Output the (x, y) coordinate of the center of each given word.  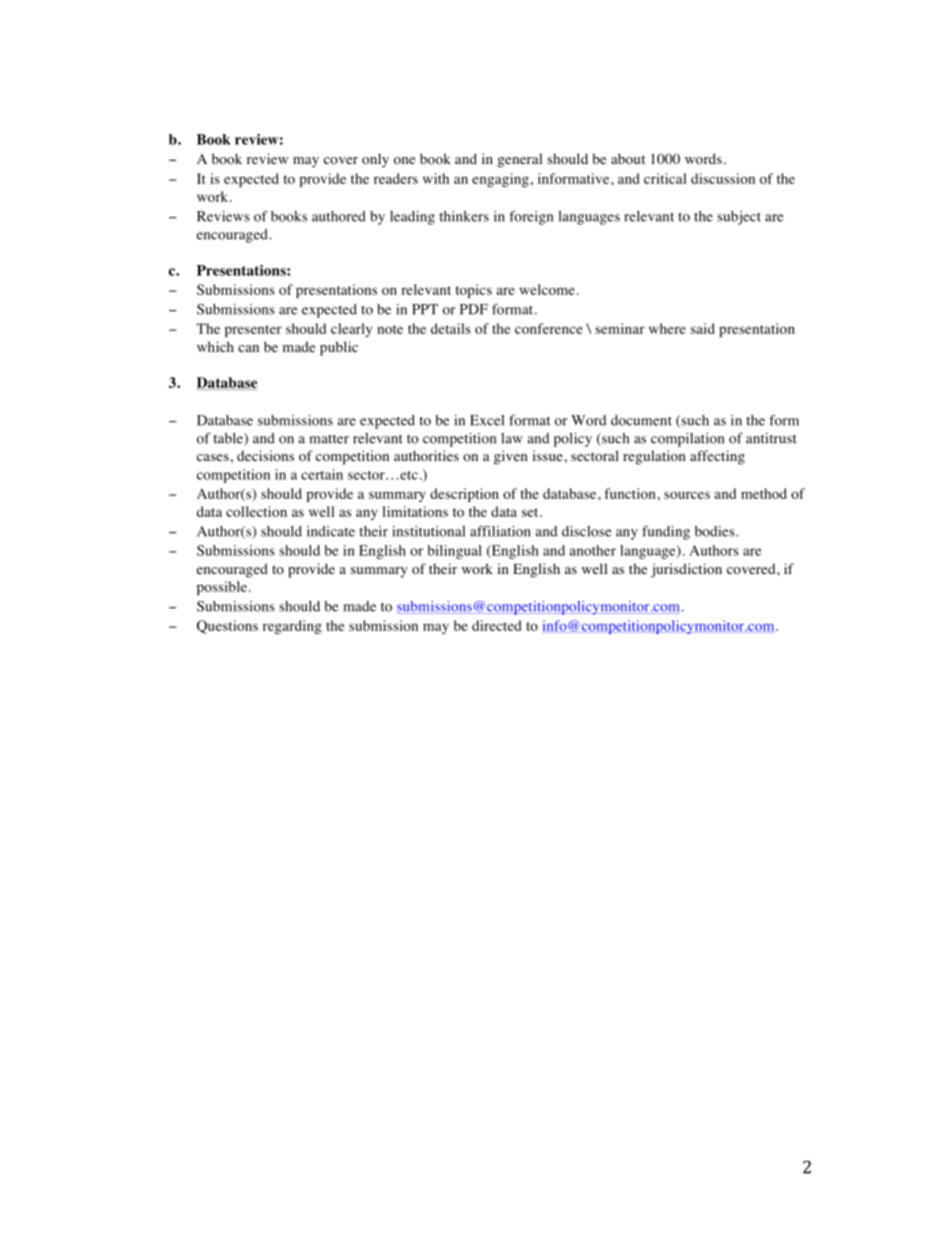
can (248, 348)
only (375, 160)
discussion (723, 178)
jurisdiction (686, 570)
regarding (292, 627)
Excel (487, 420)
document (641, 420)
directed (496, 625)
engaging (500, 180)
